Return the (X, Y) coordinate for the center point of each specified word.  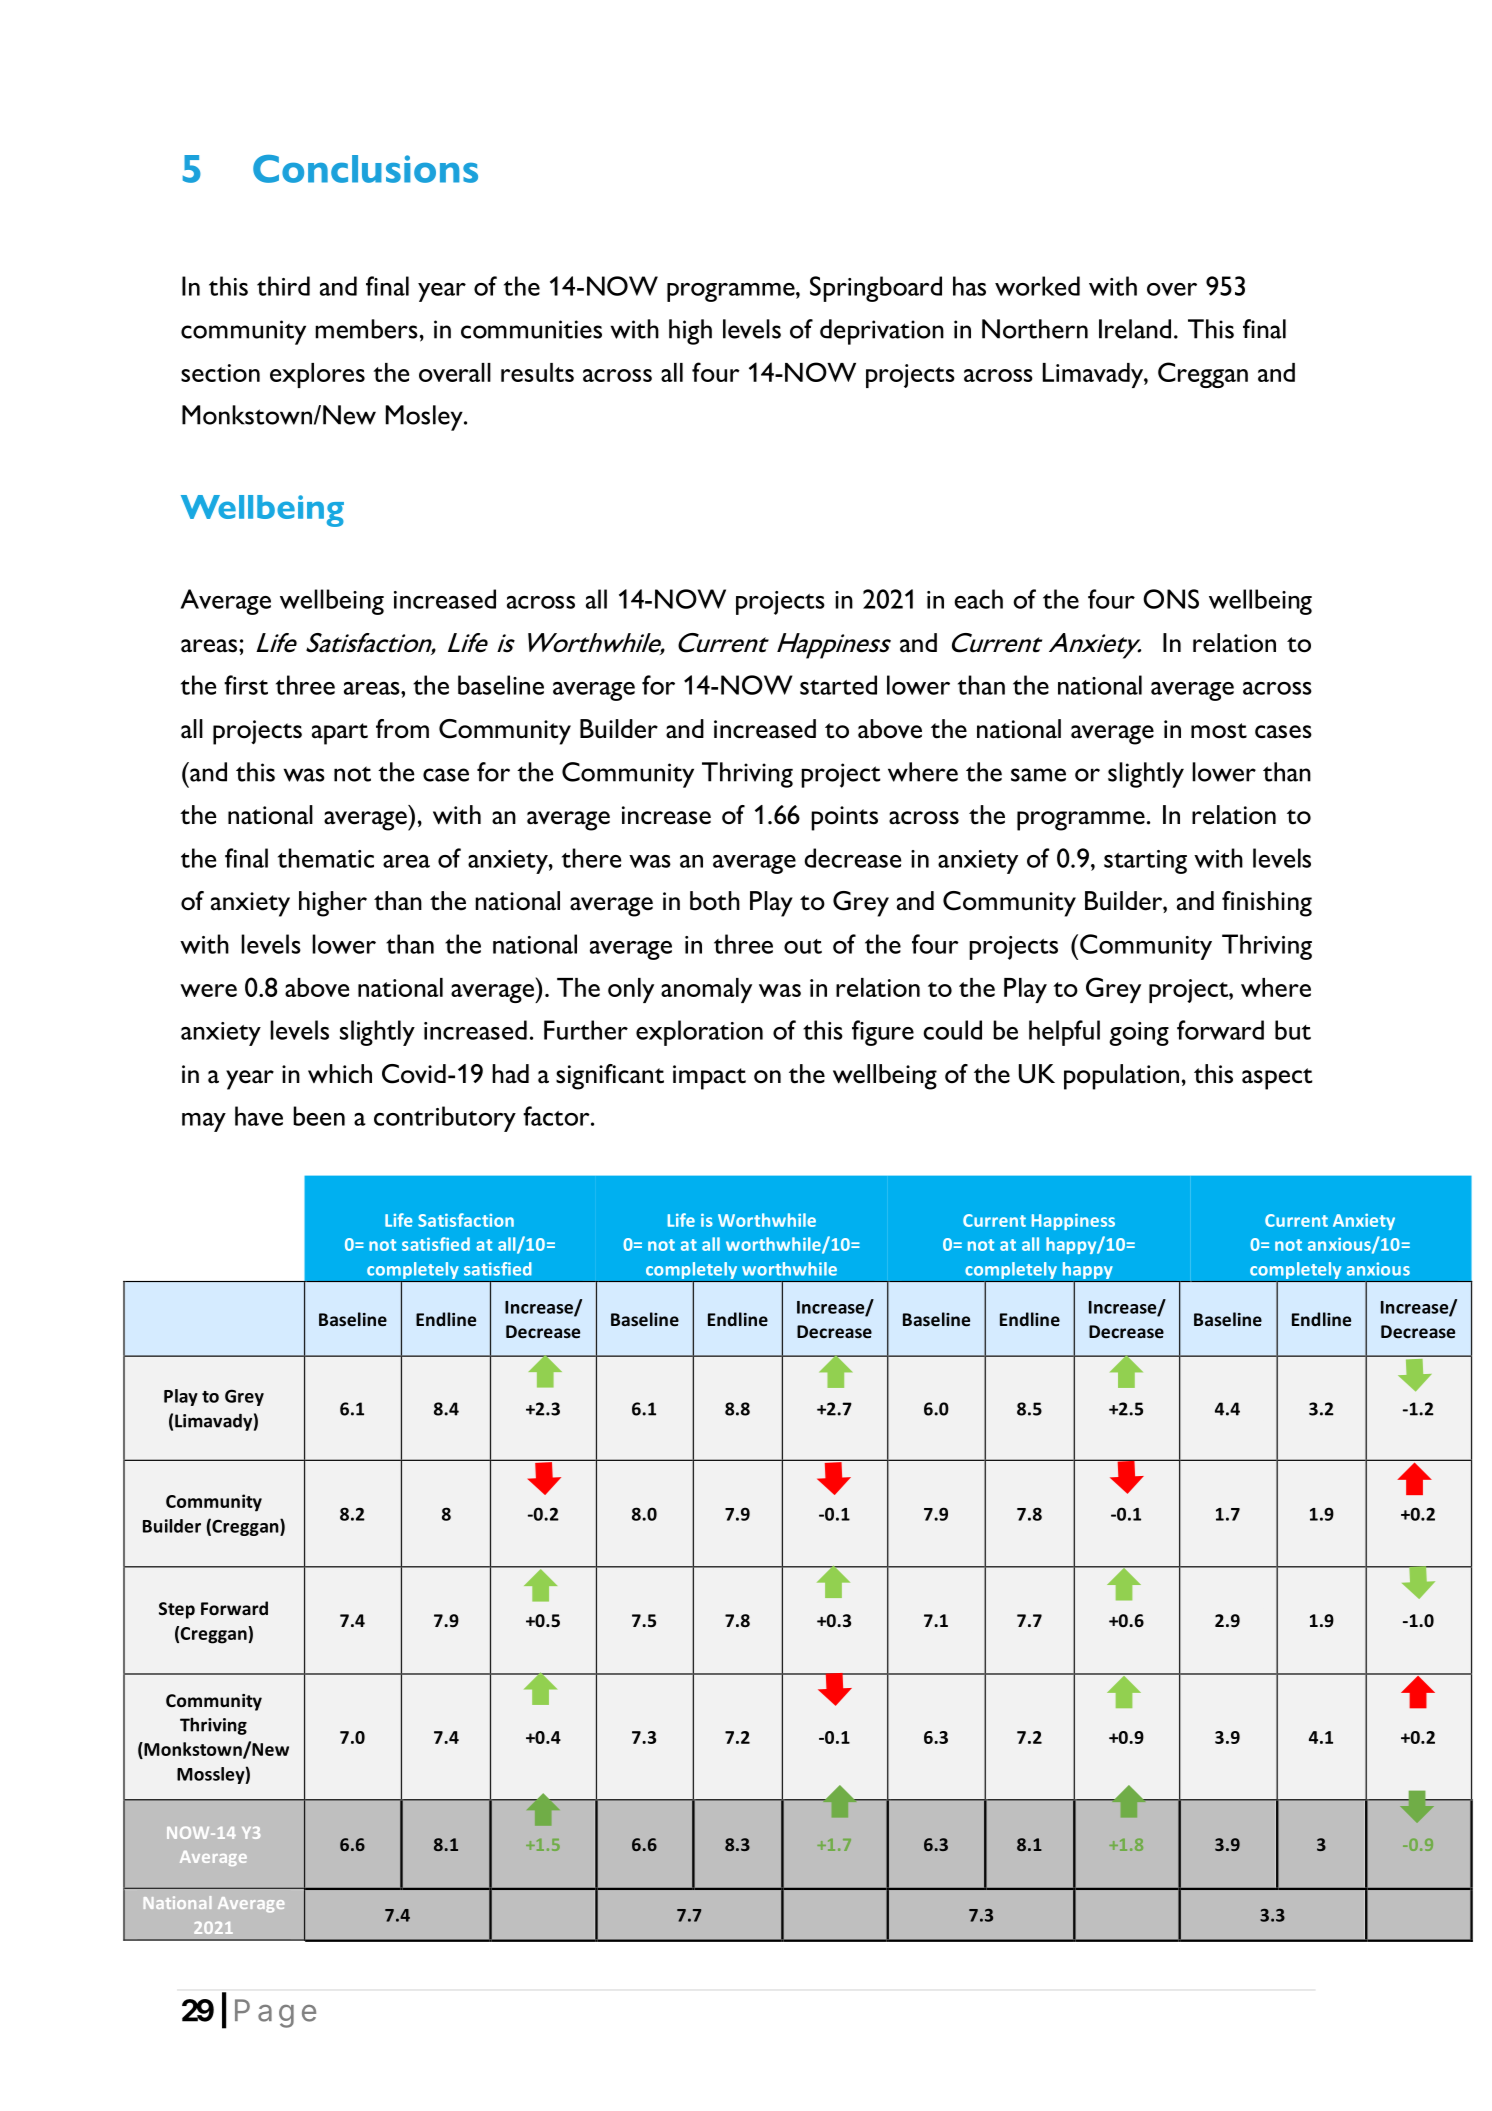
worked (1037, 286)
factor (557, 1116)
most (1219, 731)
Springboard (876, 289)
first (246, 685)
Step (177, 1610)
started (838, 685)
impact (709, 1077)
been (319, 1116)
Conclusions (365, 169)
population (1121, 1077)
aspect (1277, 1079)
